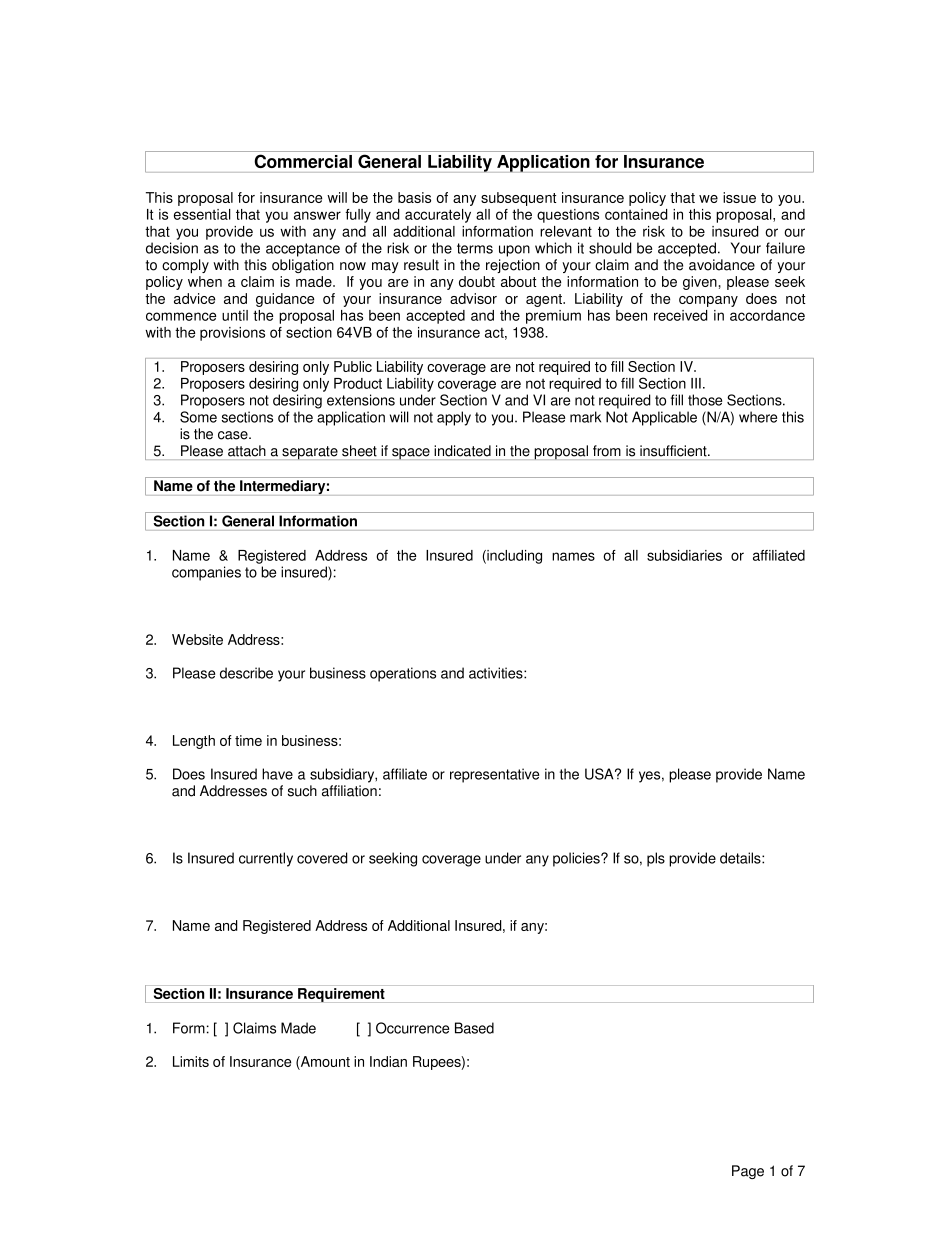 This page has width=952, height=1233. I want to click on time, so click(248, 740).
